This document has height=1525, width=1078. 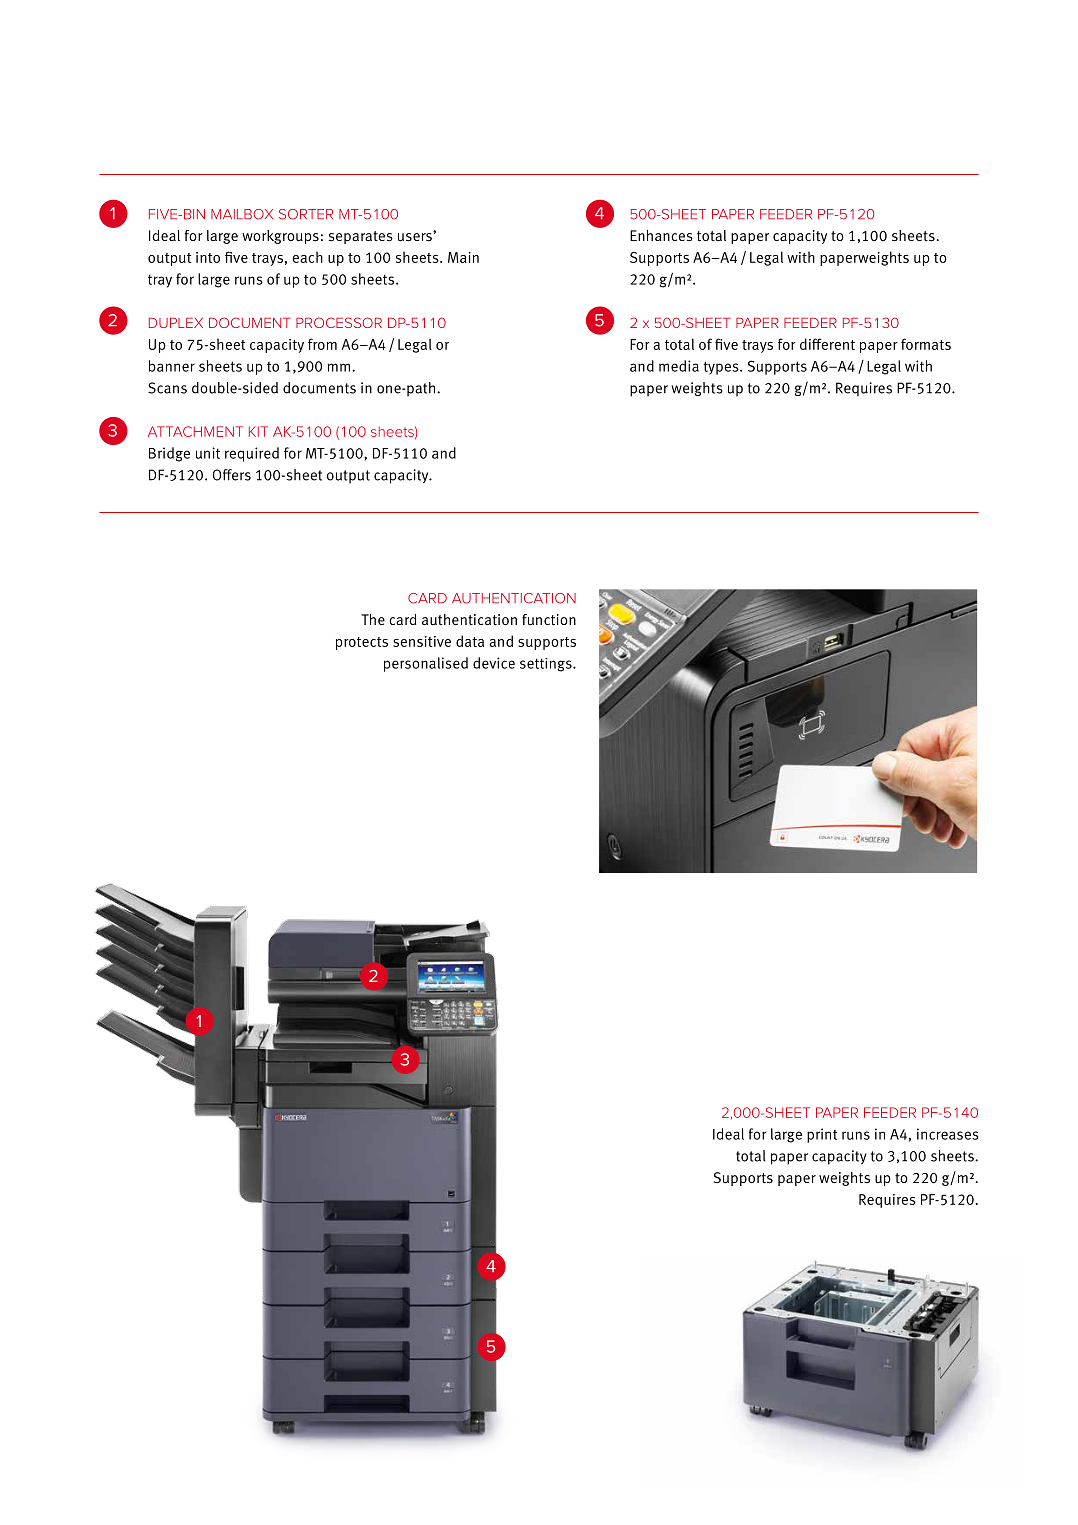 What do you see at coordinates (827, 344) in the document?
I see `different` at bounding box center [827, 344].
